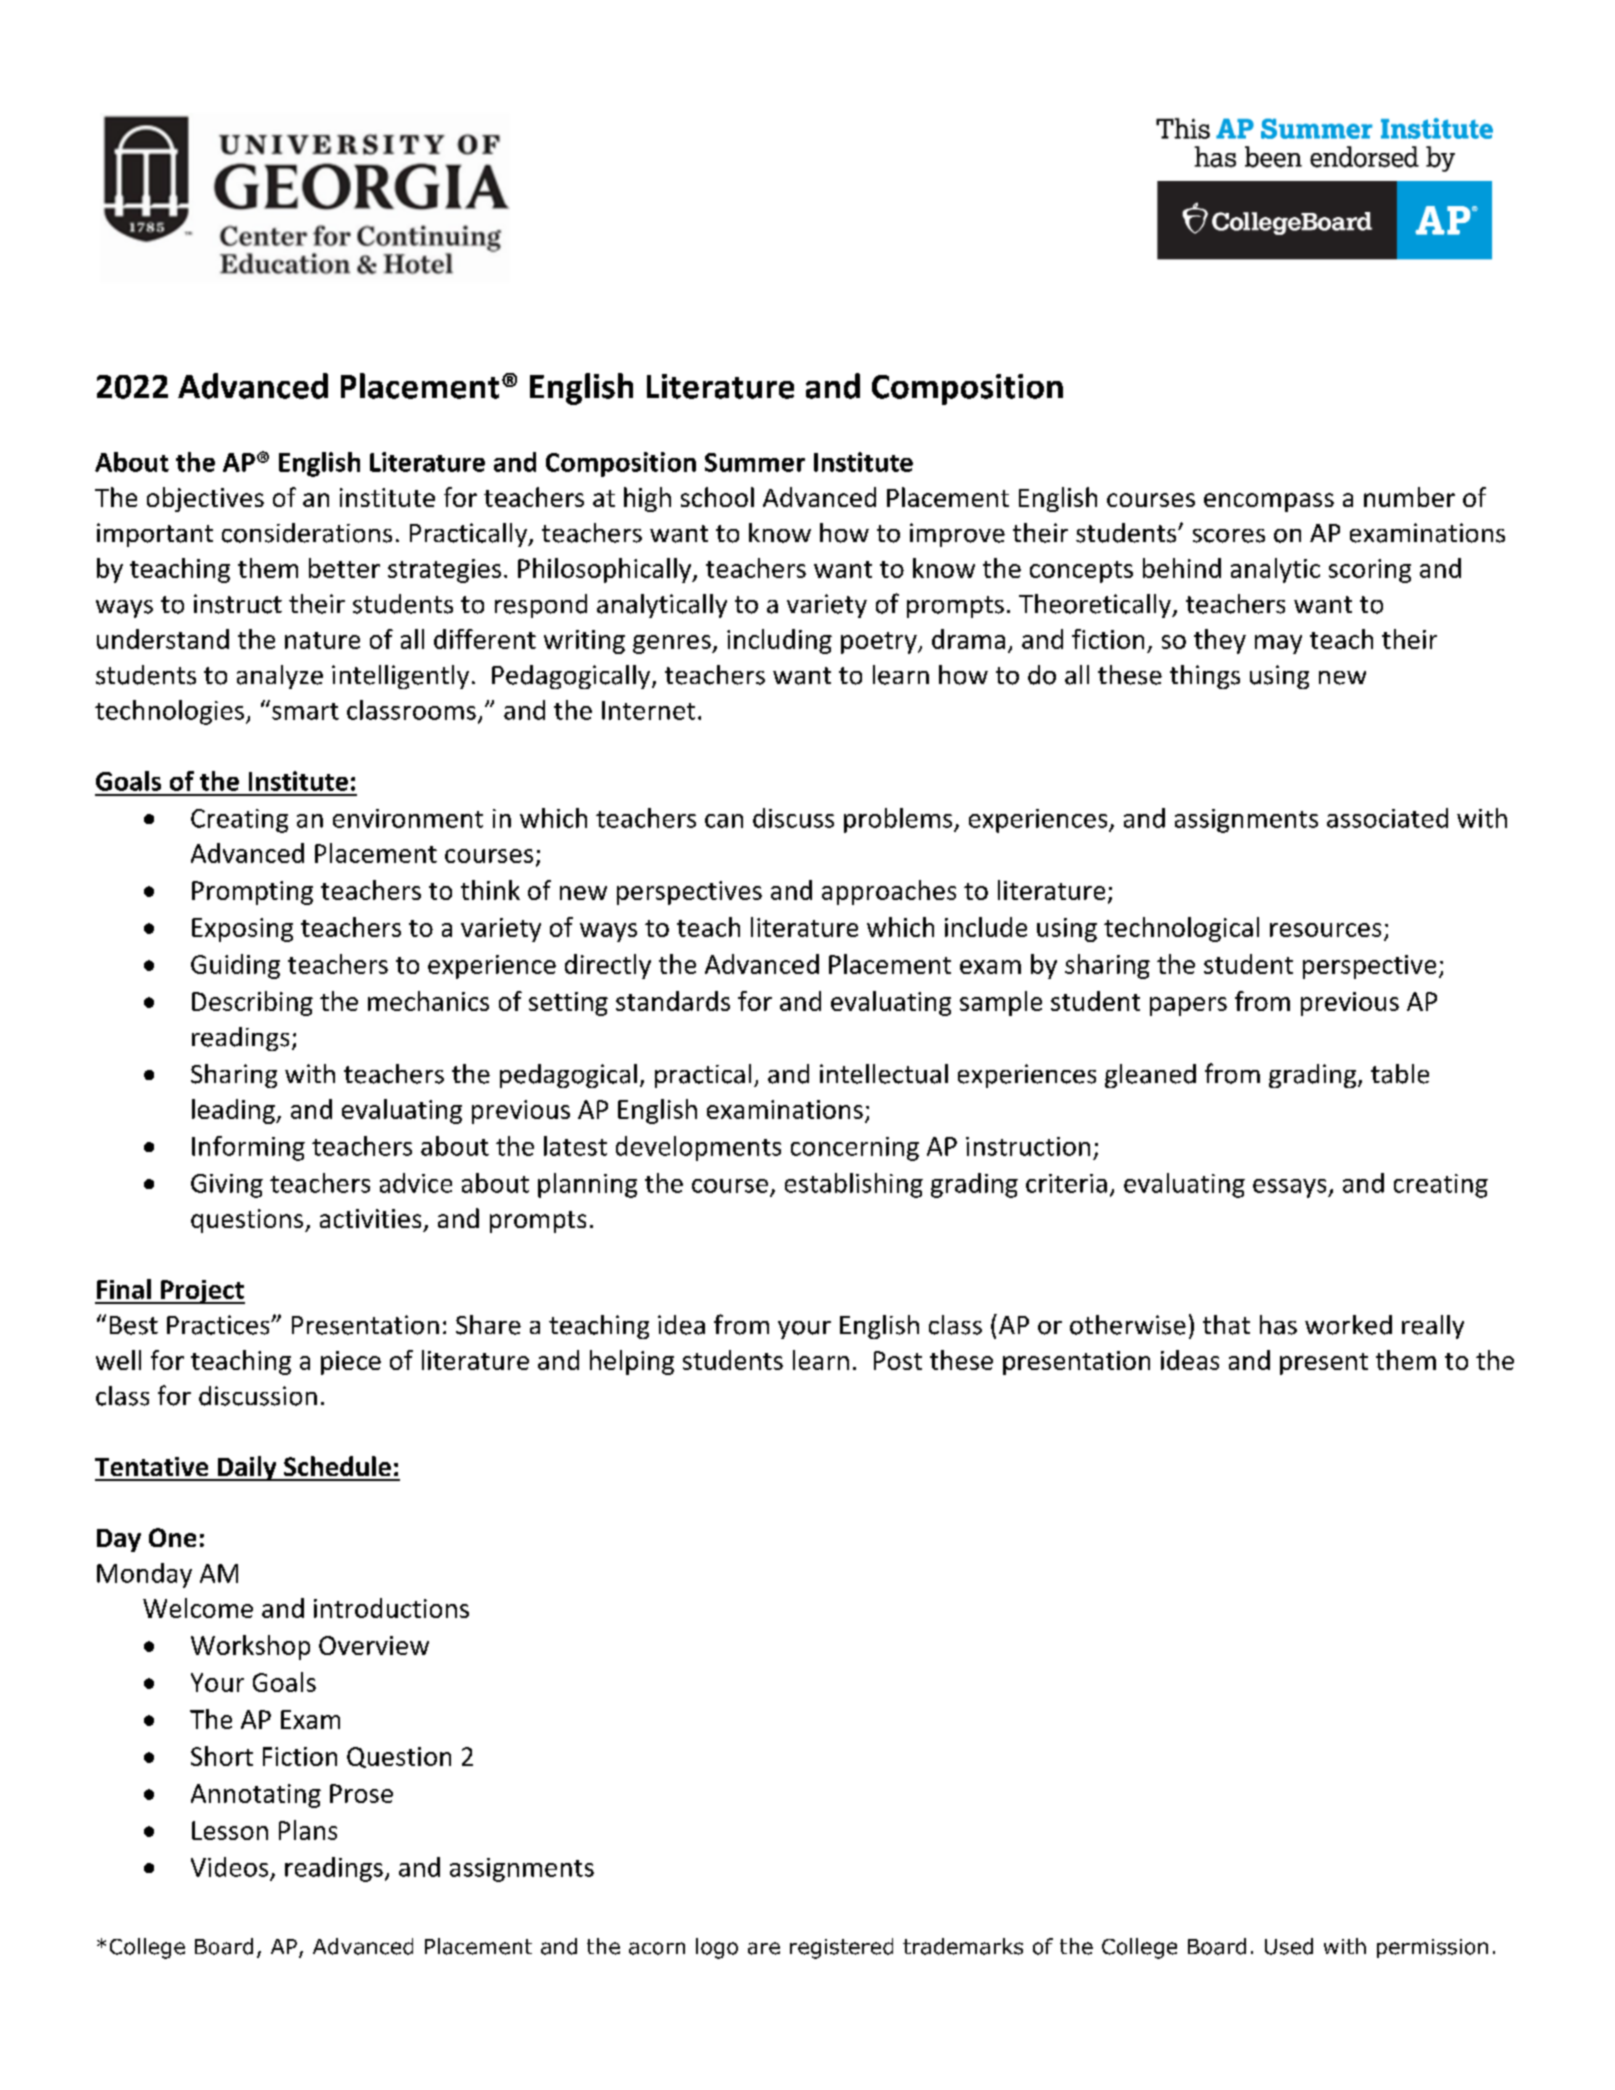 The height and width of the screenshot is (2090, 1615). What do you see at coordinates (307, 533) in the screenshot?
I see `considerations` at bounding box center [307, 533].
